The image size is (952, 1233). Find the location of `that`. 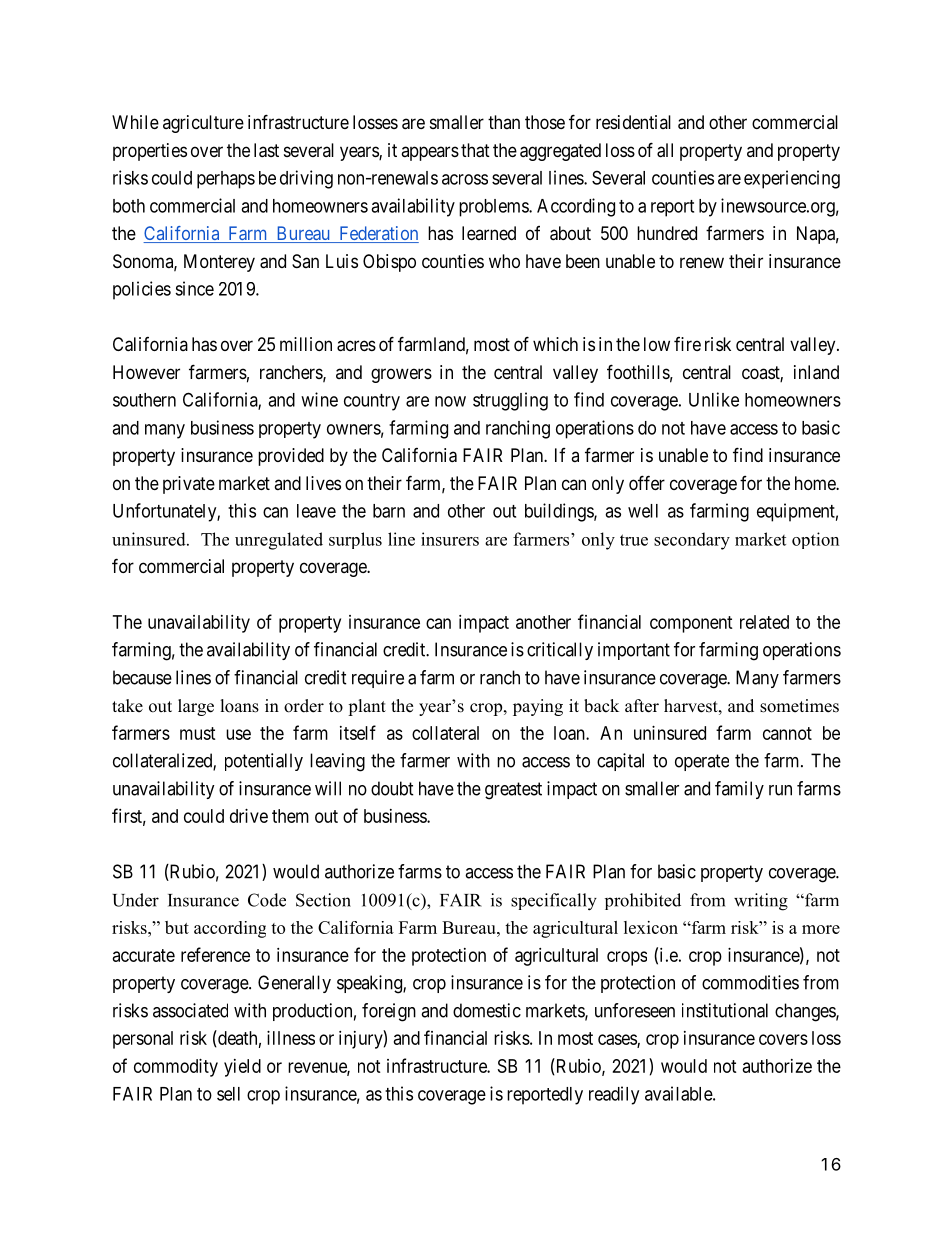

that is located at coordinates (475, 150).
